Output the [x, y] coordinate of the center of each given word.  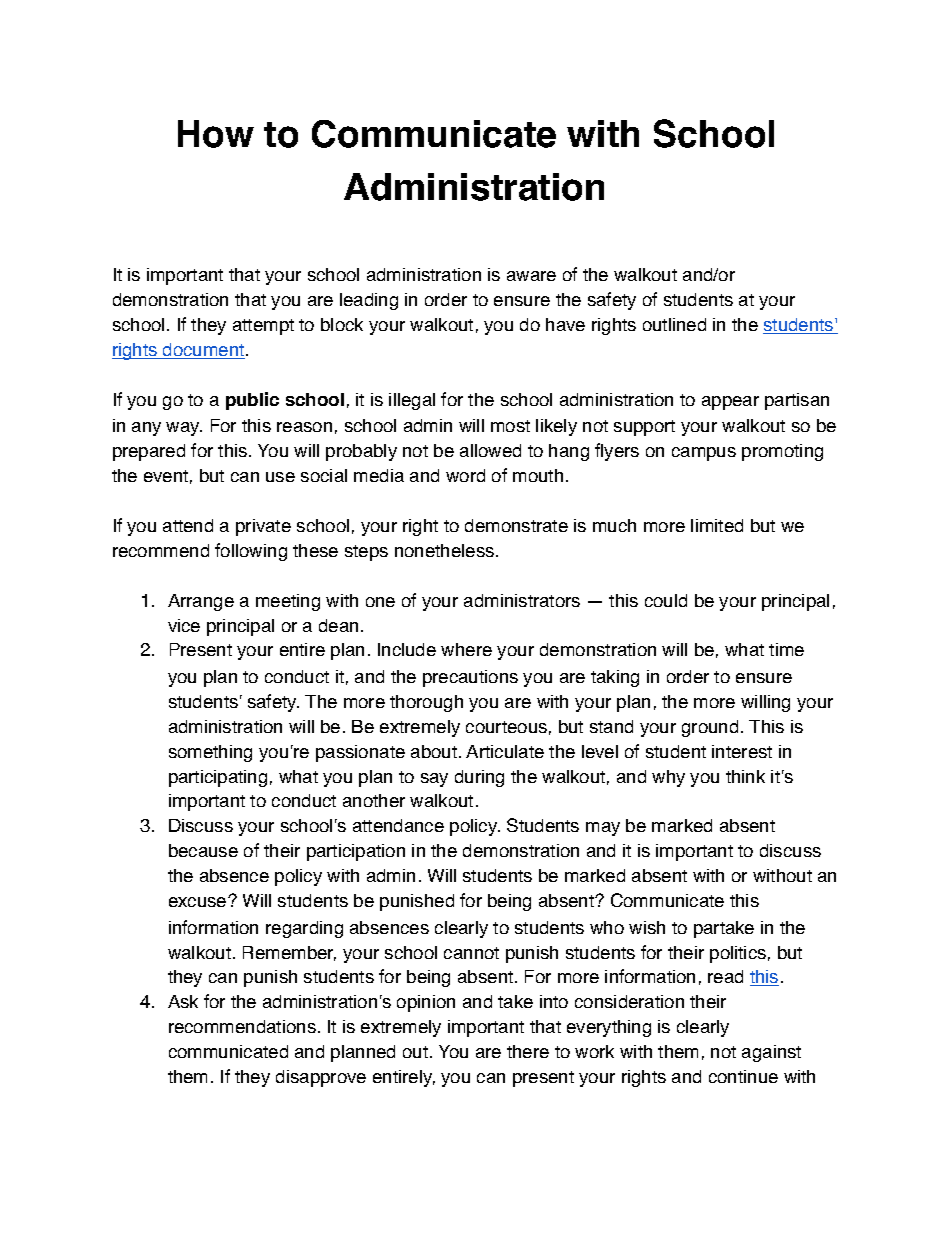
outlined [674, 324]
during [479, 778]
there [528, 1051]
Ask [183, 1001]
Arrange [201, 602]
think [745, 776]
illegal [412, 401]
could [666, 600]
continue [743, 1076]
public [252, 401]
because [203, 850]
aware [531, 276]
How [216, 134]
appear [730, 403]
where [466, 649]
